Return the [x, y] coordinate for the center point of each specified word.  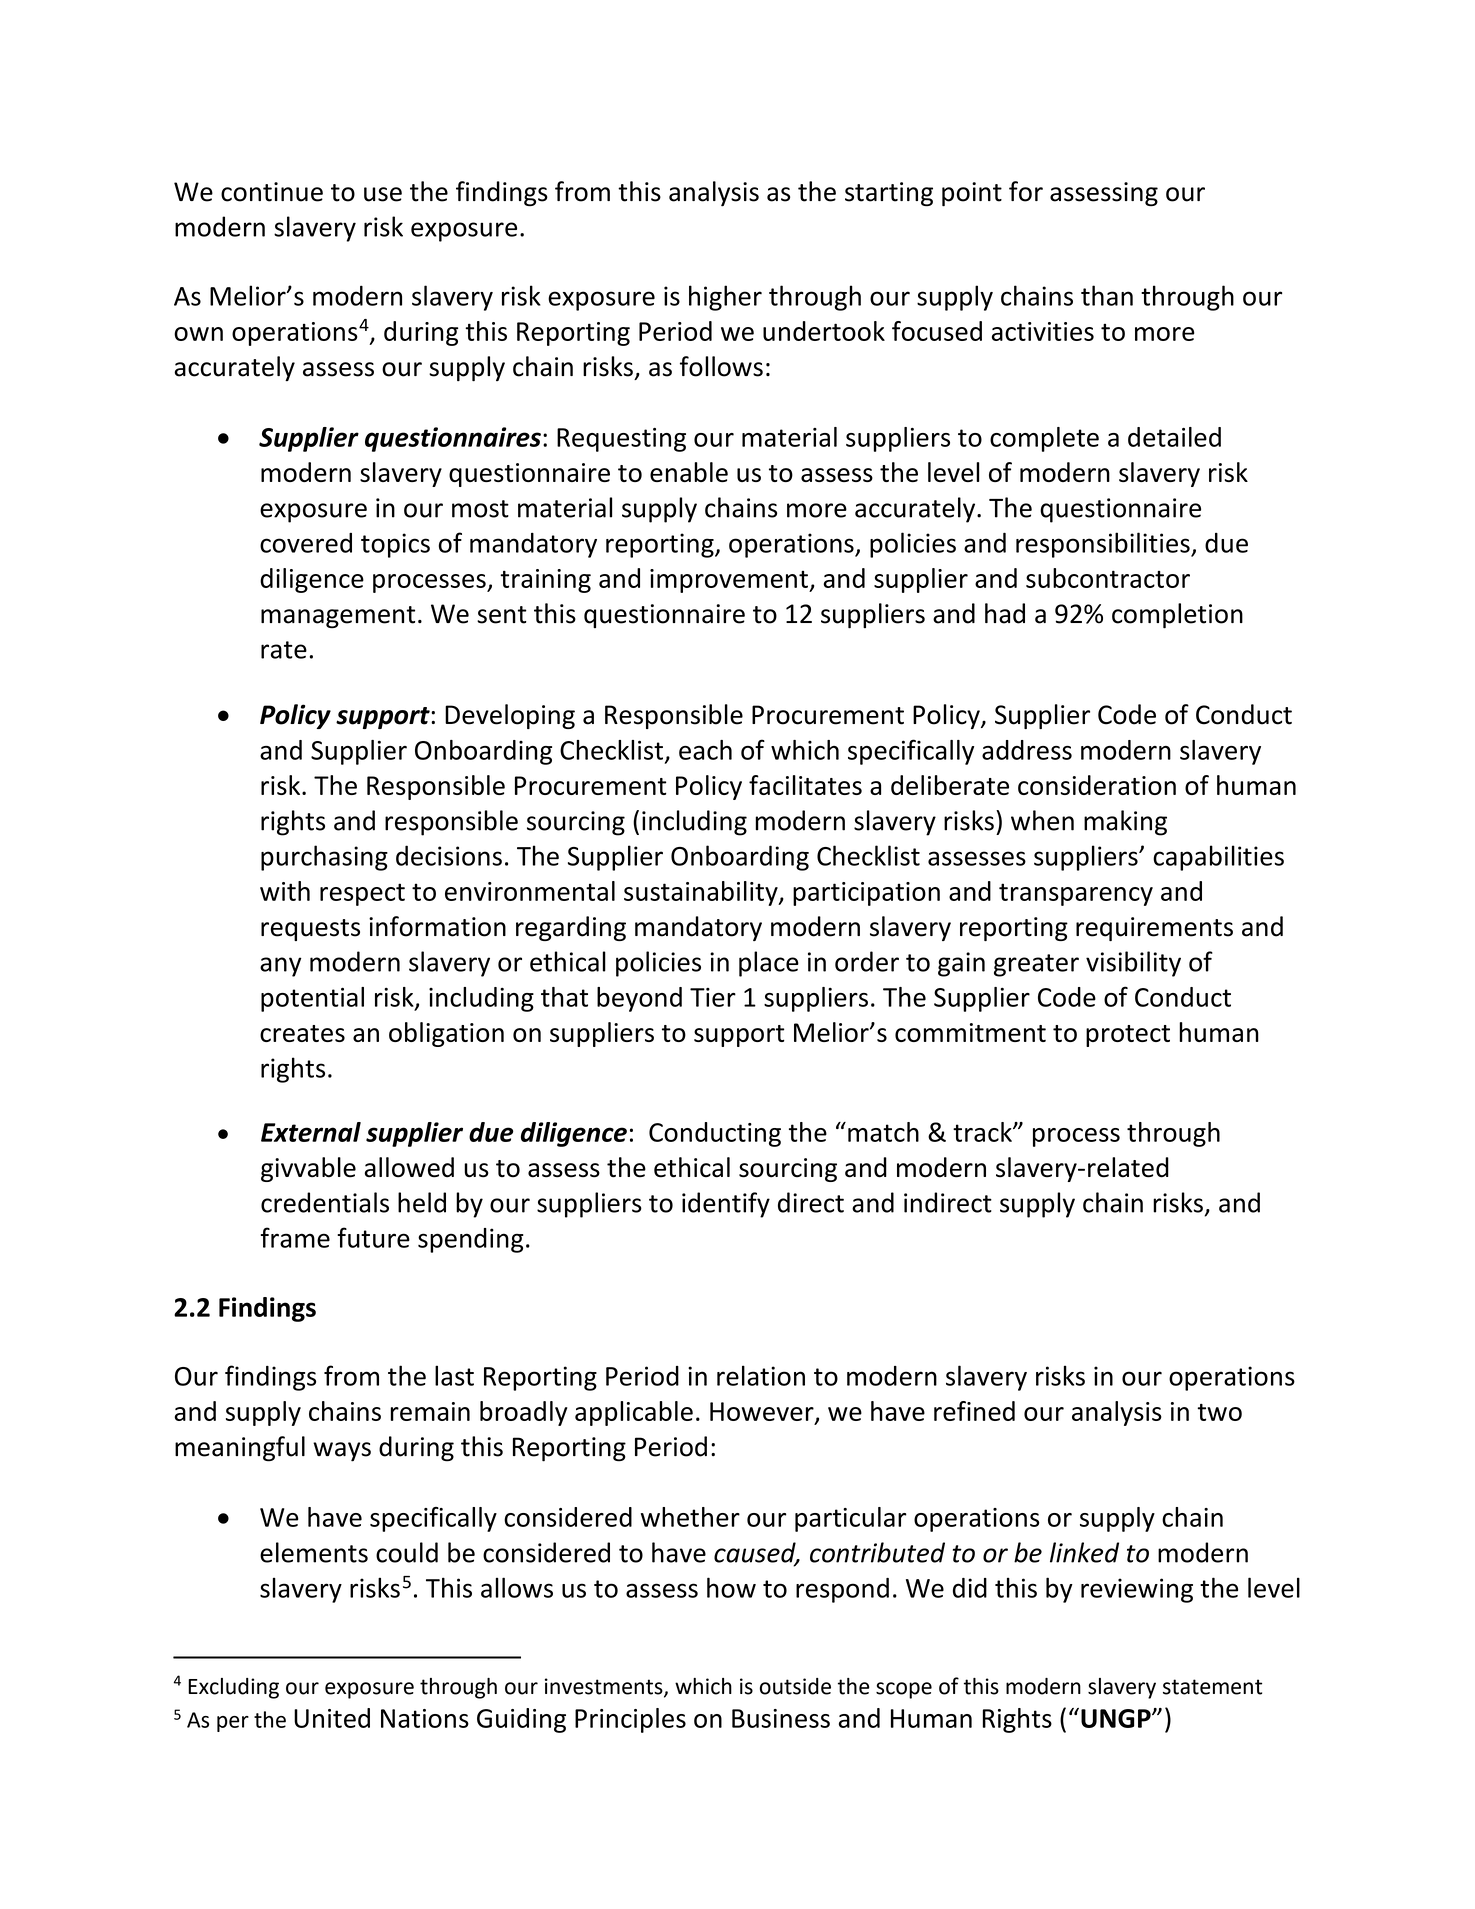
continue [272, 192]
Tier [713, 997]
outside [795, 1686]
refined [974, 1411]
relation [761, 1375]
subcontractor [1108, 578]
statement [1212, 1687]
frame [295, 1237]
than [1107, 295]
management [338, 617]
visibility [1133, 964]
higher [725, 298]
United [332, 1718]
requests [310, 930]
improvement [730, 581]
